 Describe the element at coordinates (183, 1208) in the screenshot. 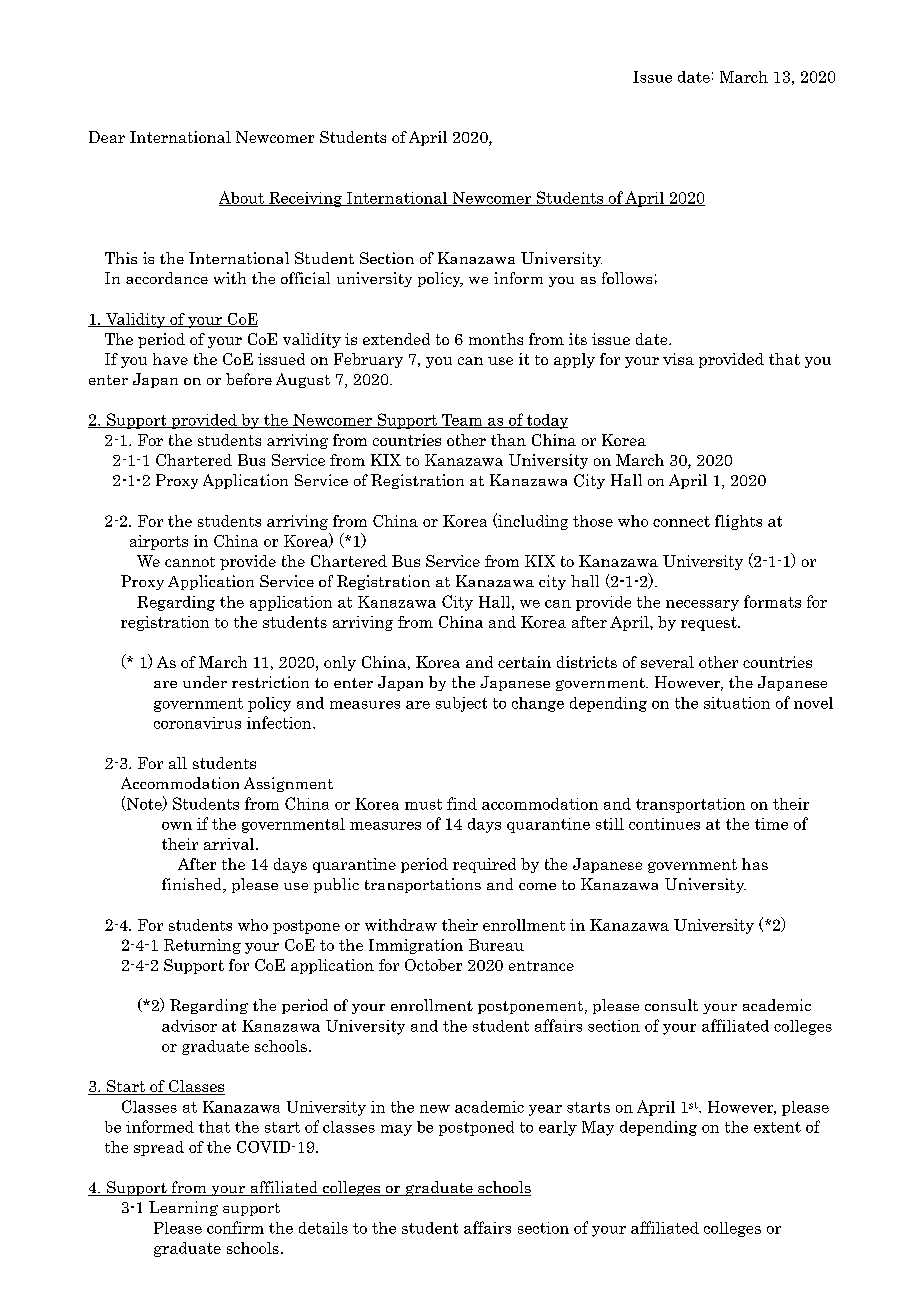

I see `Learning` at that location.
